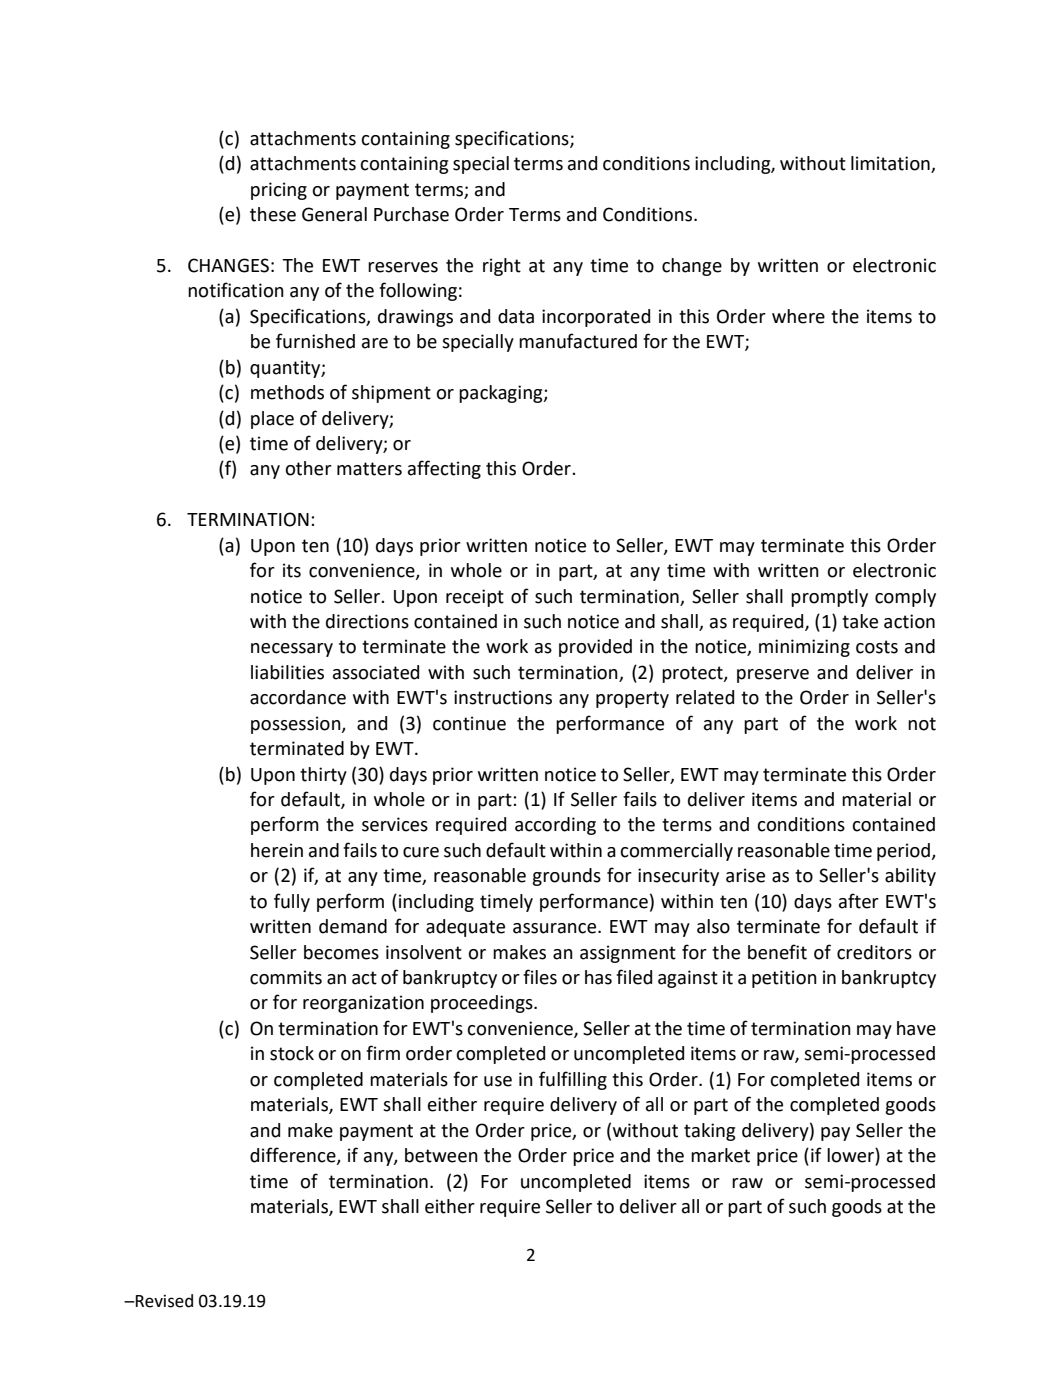 This page has height=1375, width=1062. Describe the element at coordinates (829, 598) in the page. I see `promptly` at that location.
